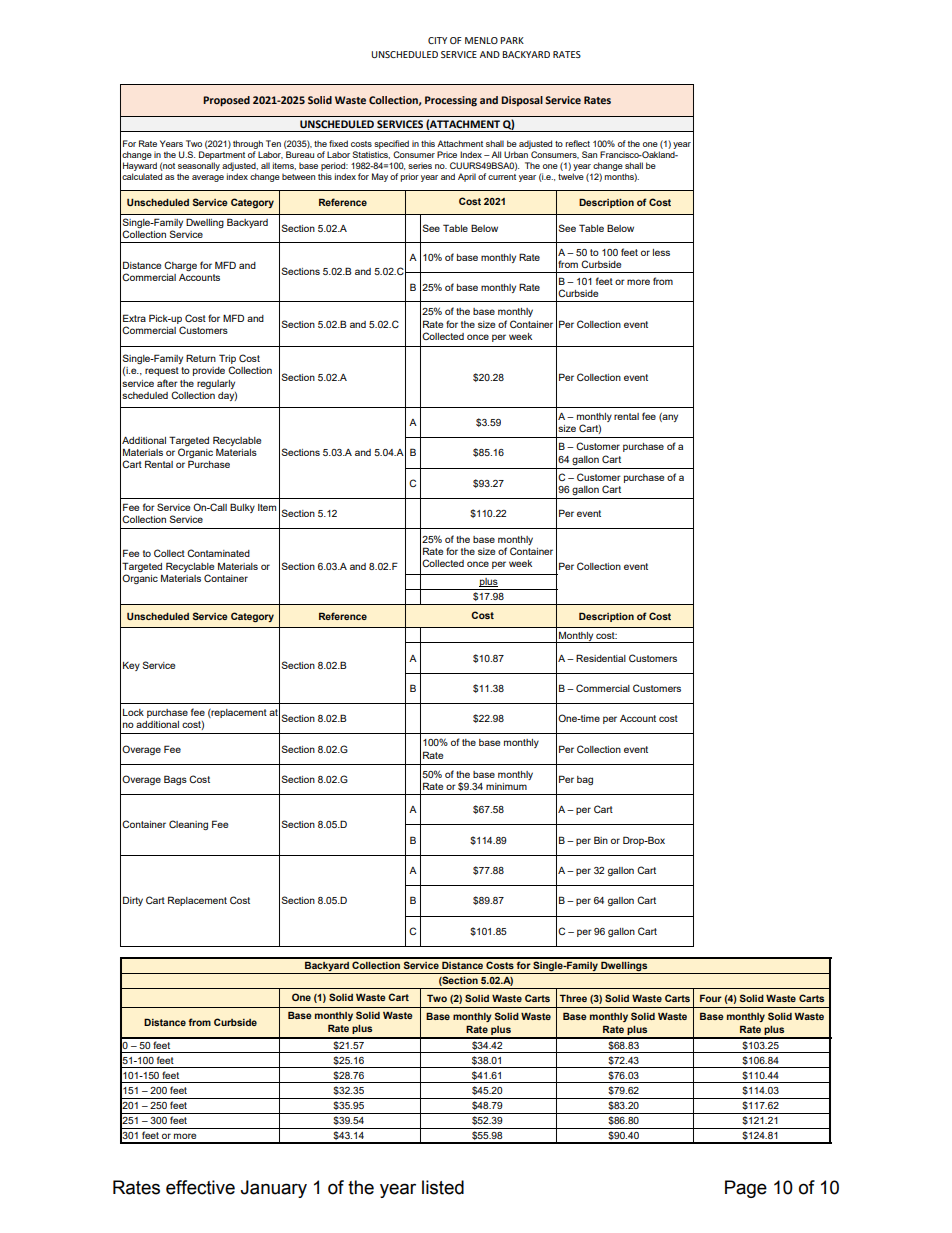  What do you see at coordinates (601, 658) in the screenshot?
I see `Residential` at bounding box center [601, 658].
